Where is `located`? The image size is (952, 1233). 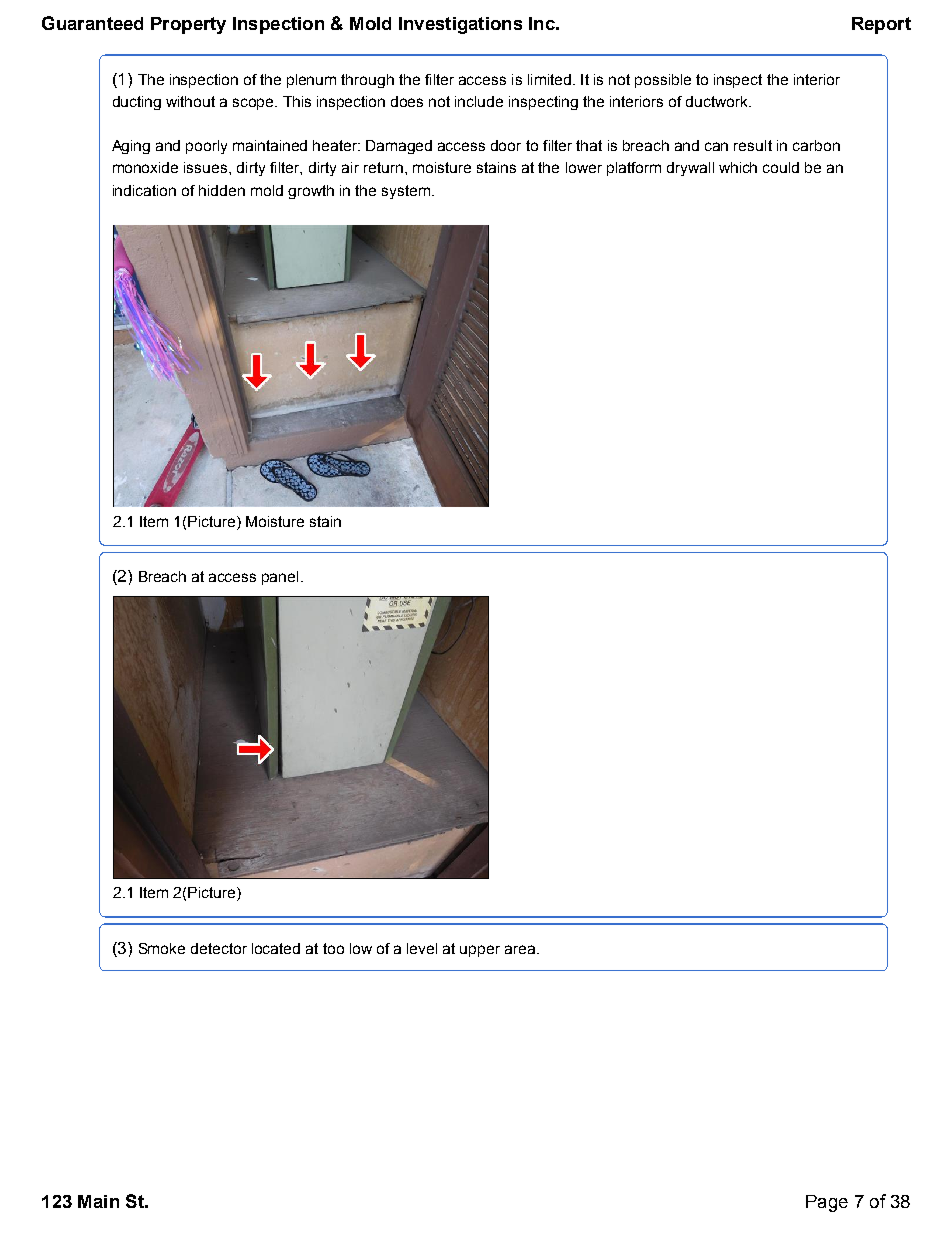
located is located at coordinates (276, 948).
